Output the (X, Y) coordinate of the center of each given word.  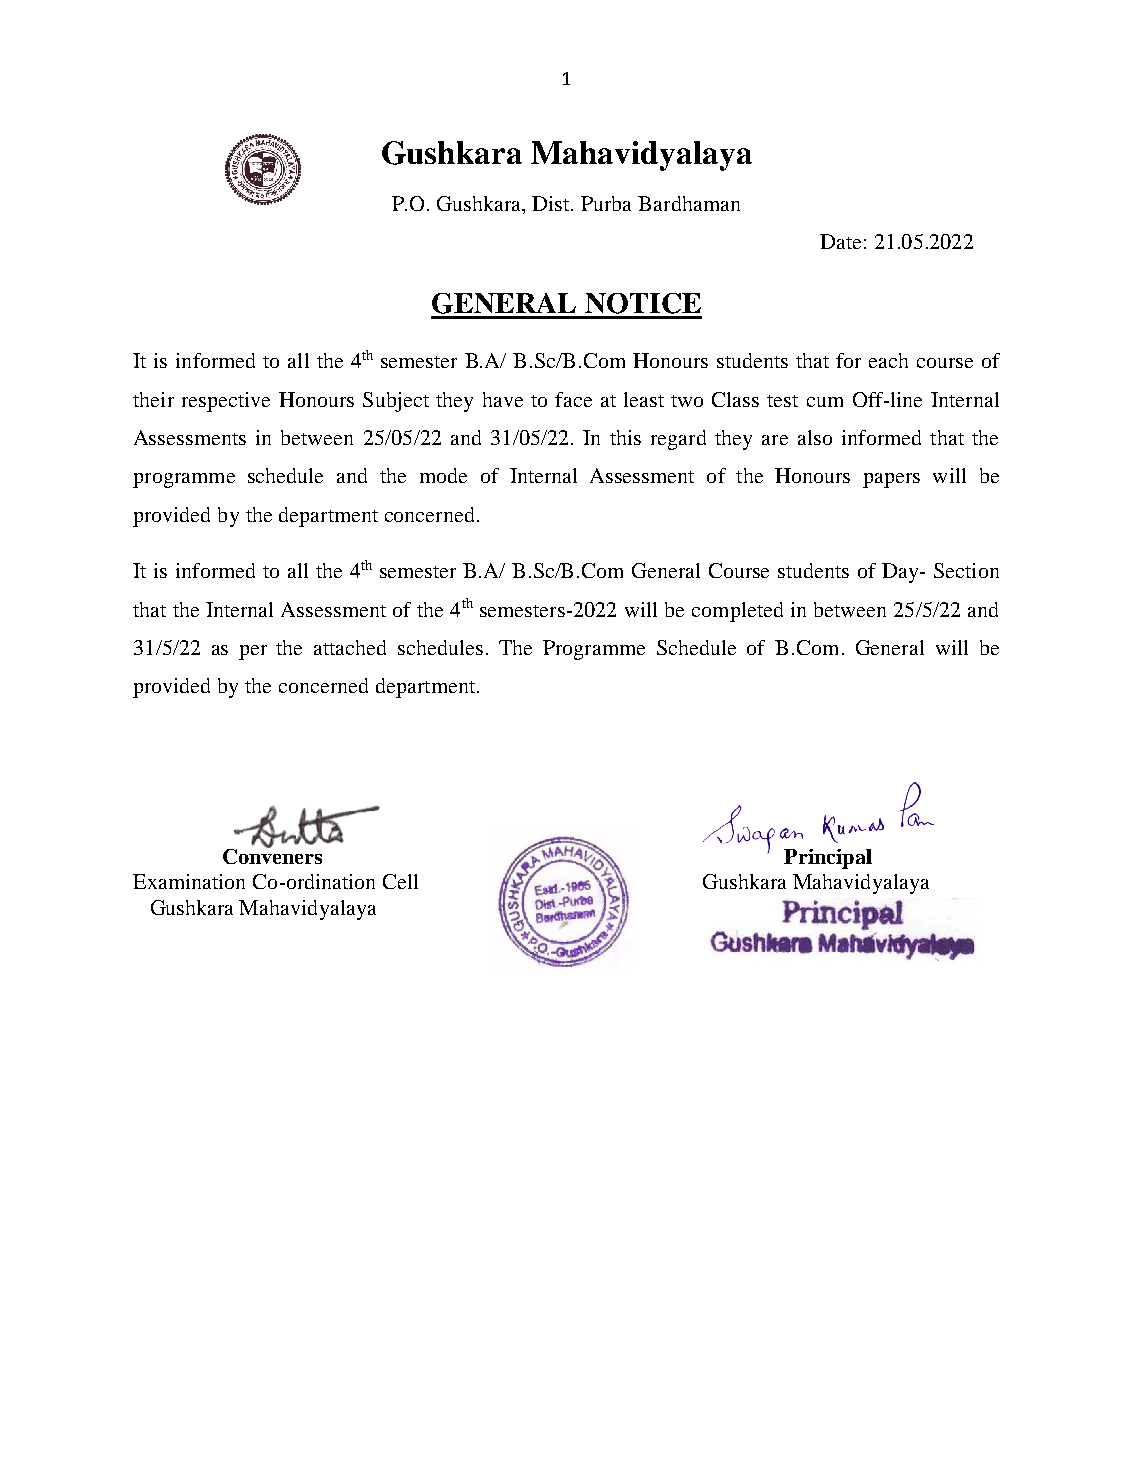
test (782, 401)
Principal (828, 859)
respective (226, 402)
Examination (189, 881)
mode (443, 475)
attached (350, 647)
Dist (552, 203)
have (503, 399)
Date (840, 241)
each (888, 360)
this (625, 437)
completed (737, 612)
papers (891, 480)
